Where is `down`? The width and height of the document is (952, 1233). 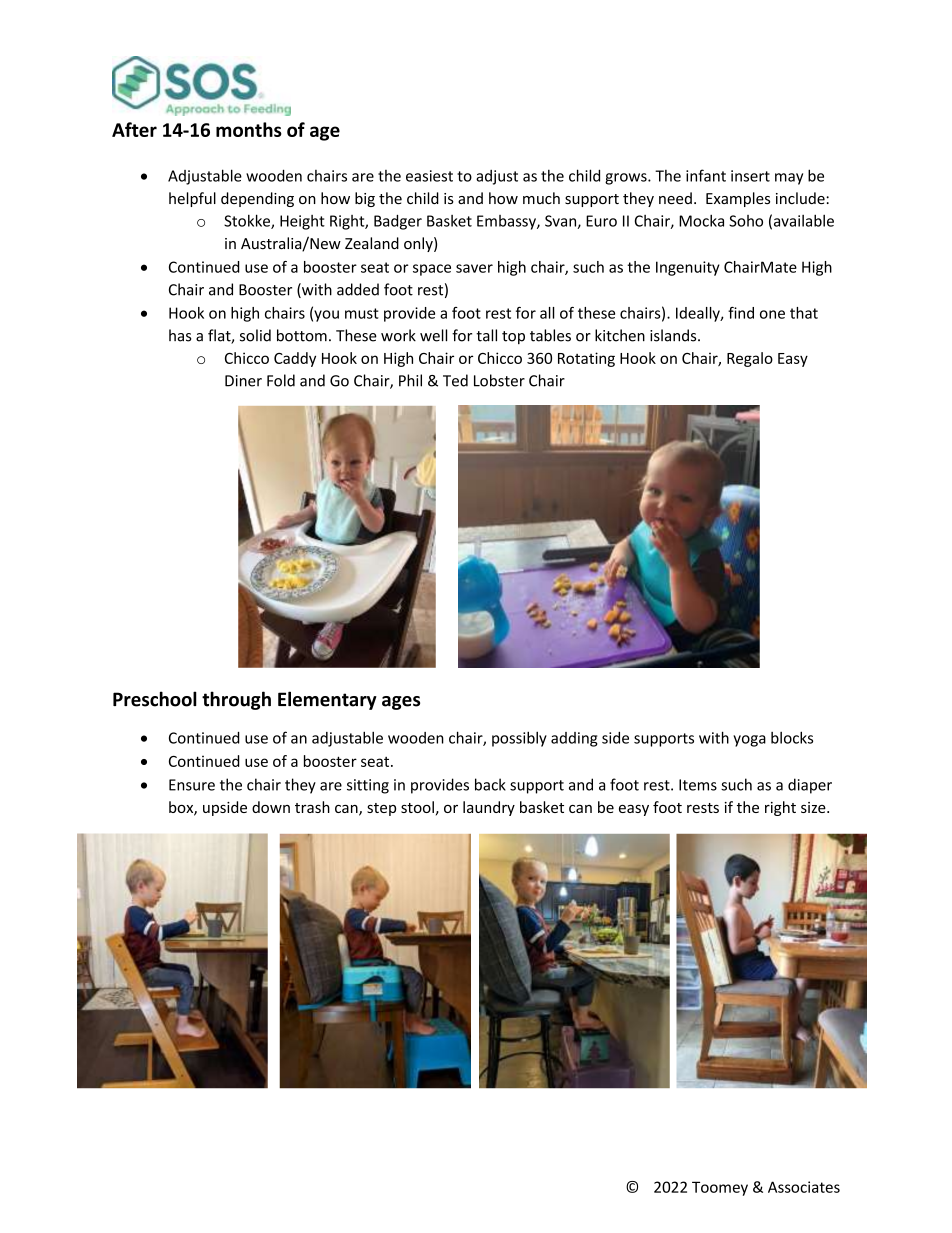
down is located at coordinates (271, 807).
